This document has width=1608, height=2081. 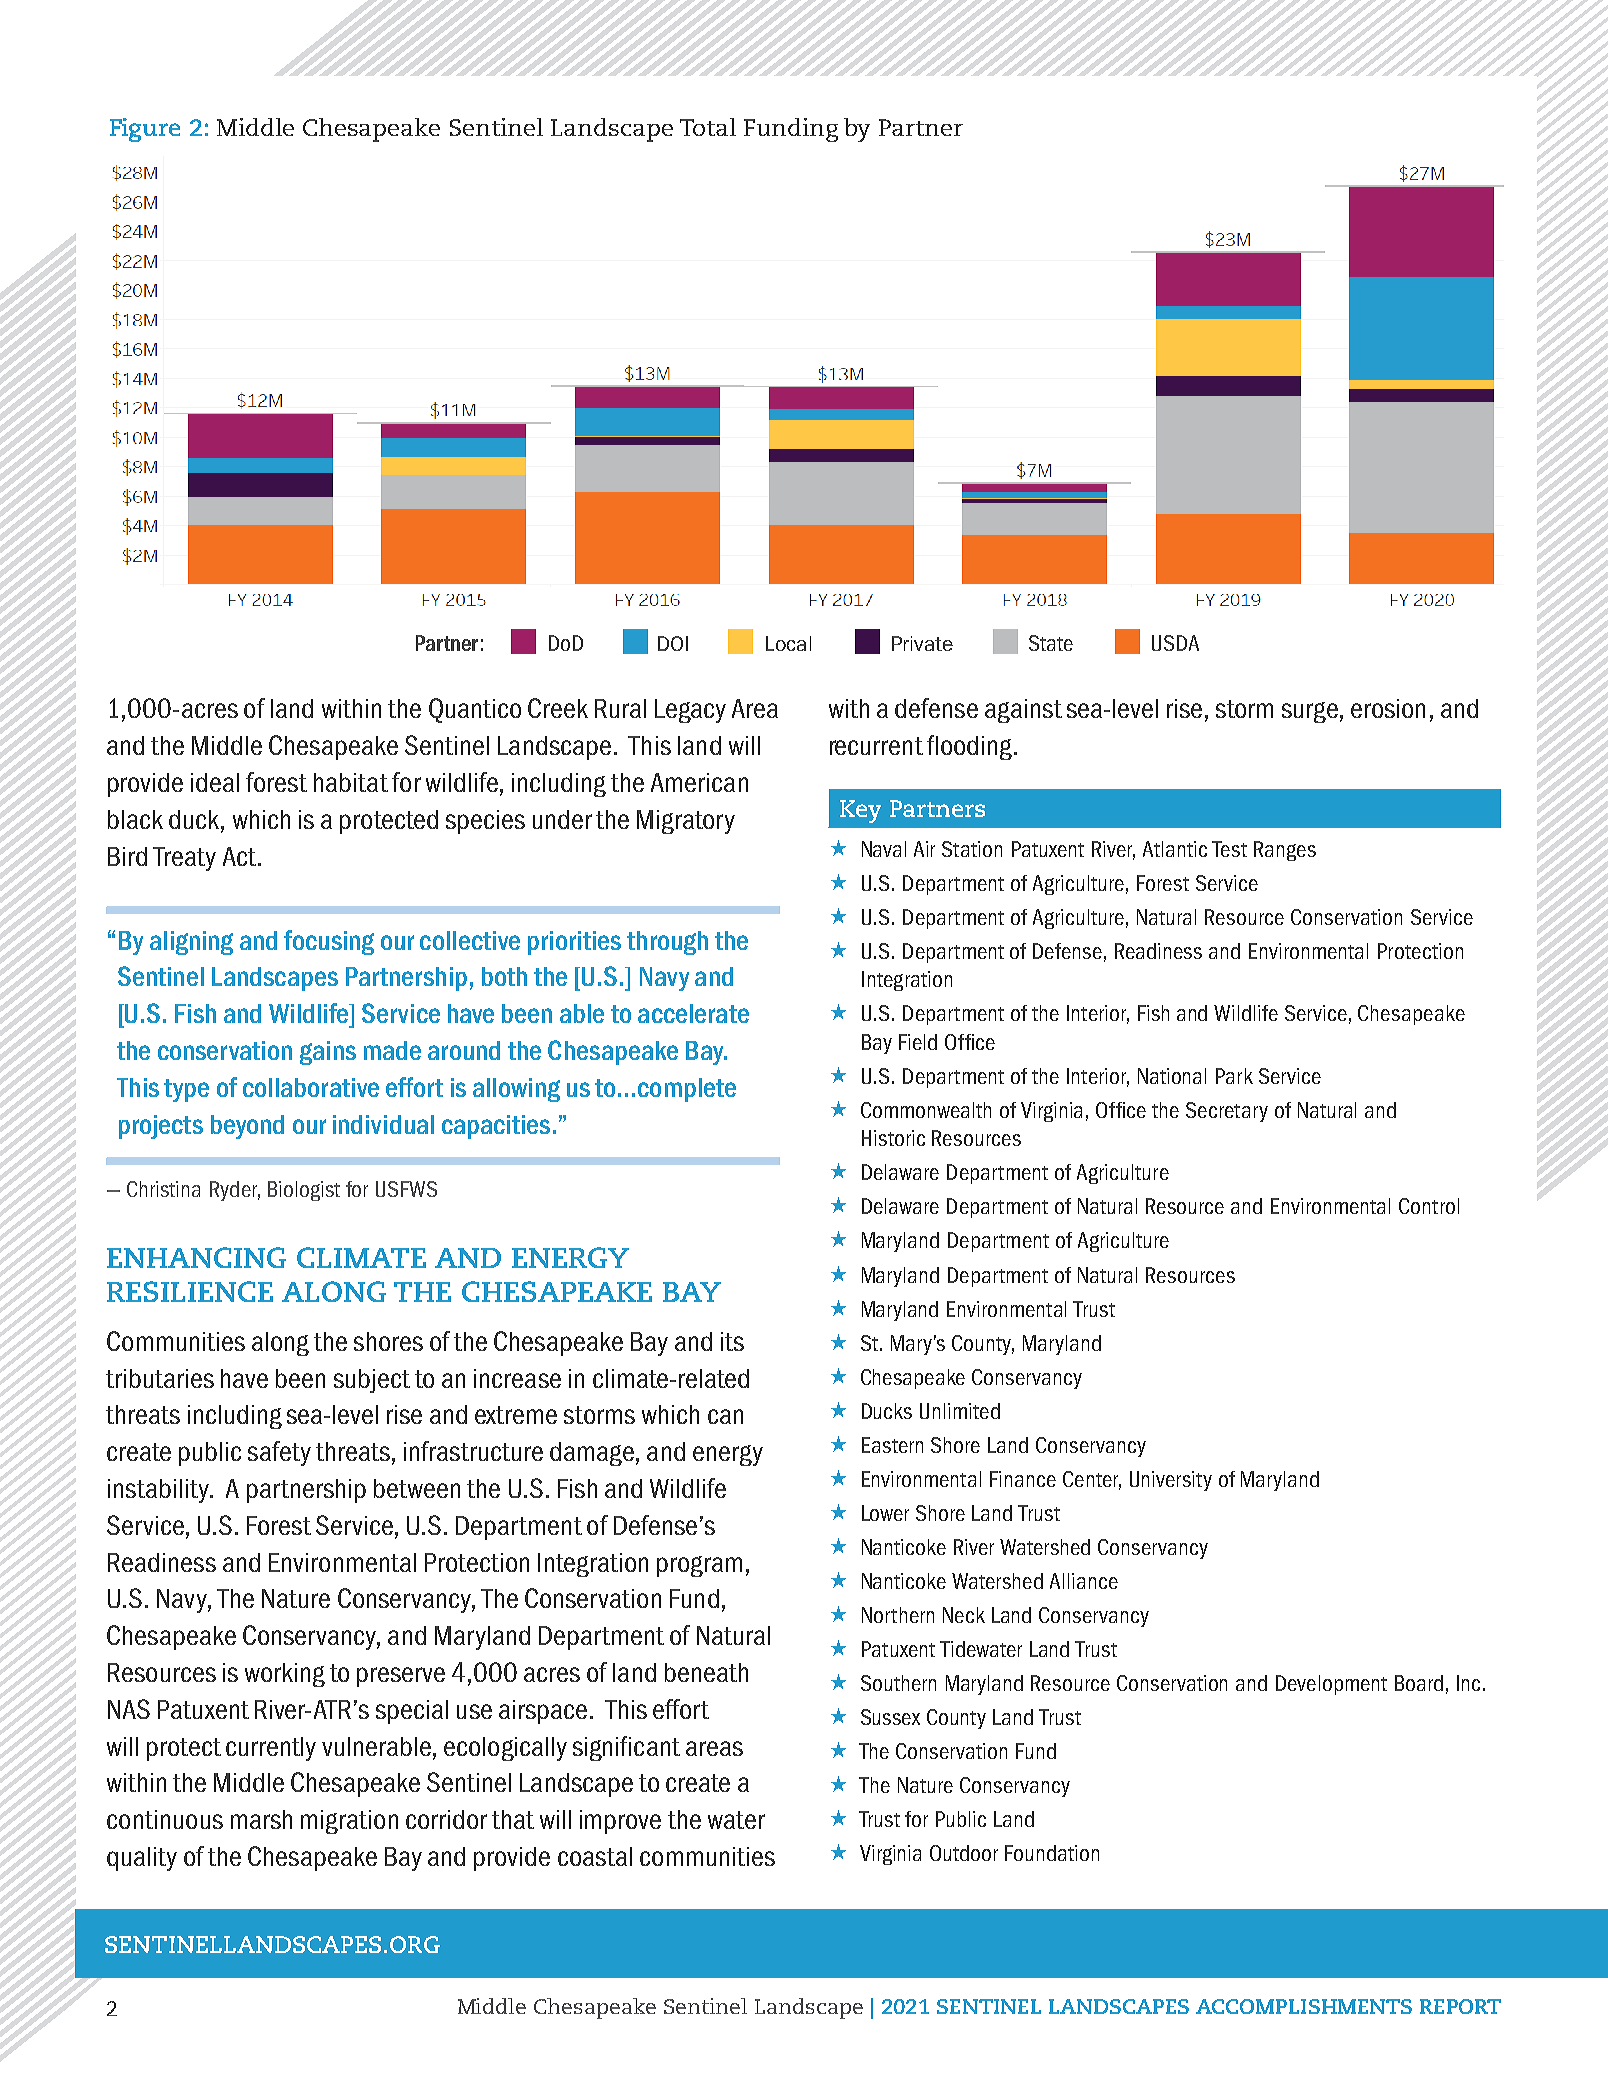 What do you see at coordinates (1175, 643) in the document?
I see `USDA` at bounding box center [1175, 643].
